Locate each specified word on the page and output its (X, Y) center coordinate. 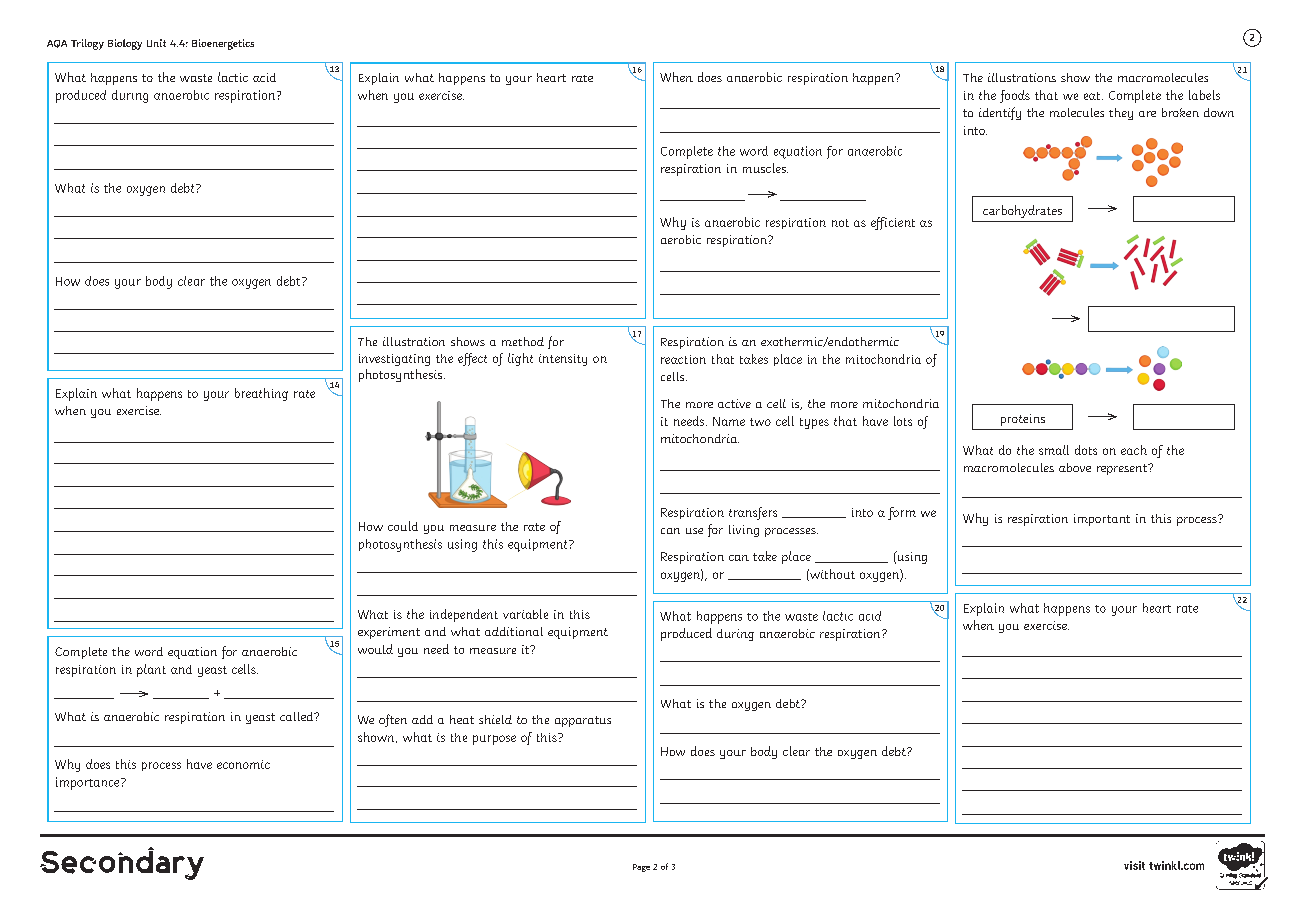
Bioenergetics (223, 44)
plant (151, 670)
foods (1015, 96)
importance (89, 783)
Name (729, 421)
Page (641, 868)
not (840, 223)
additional (514, 631)
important (1102, 520)
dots (1086, 450)
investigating (394, 360)
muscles (765, 168)
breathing (261, 394)
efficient (893, 223)
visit (1134, 865)
